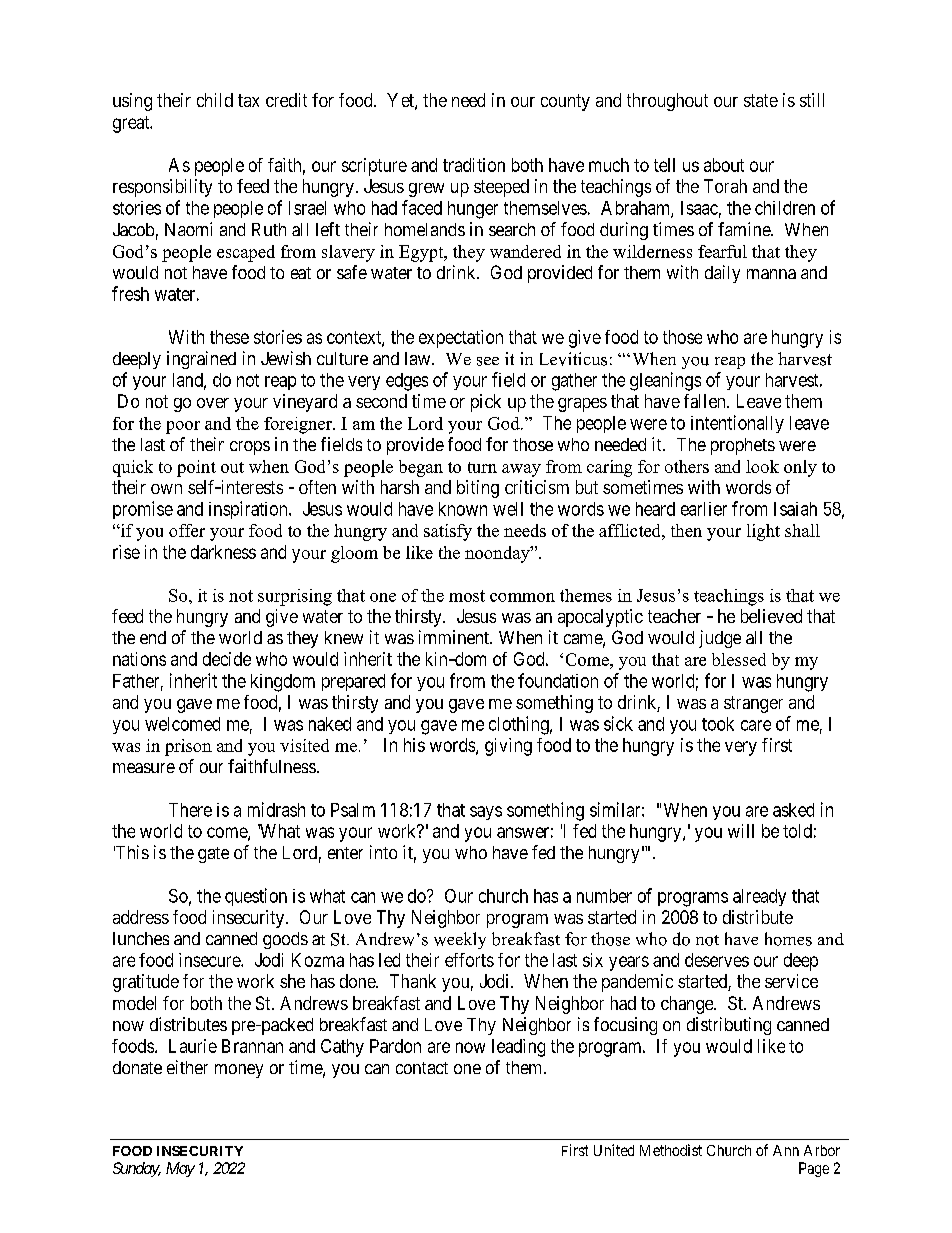 The height and width of the document is (1233, 952). What do you see at coordinates (190, 810) in the document?
I see `There` at bounding box center [190, 810].
